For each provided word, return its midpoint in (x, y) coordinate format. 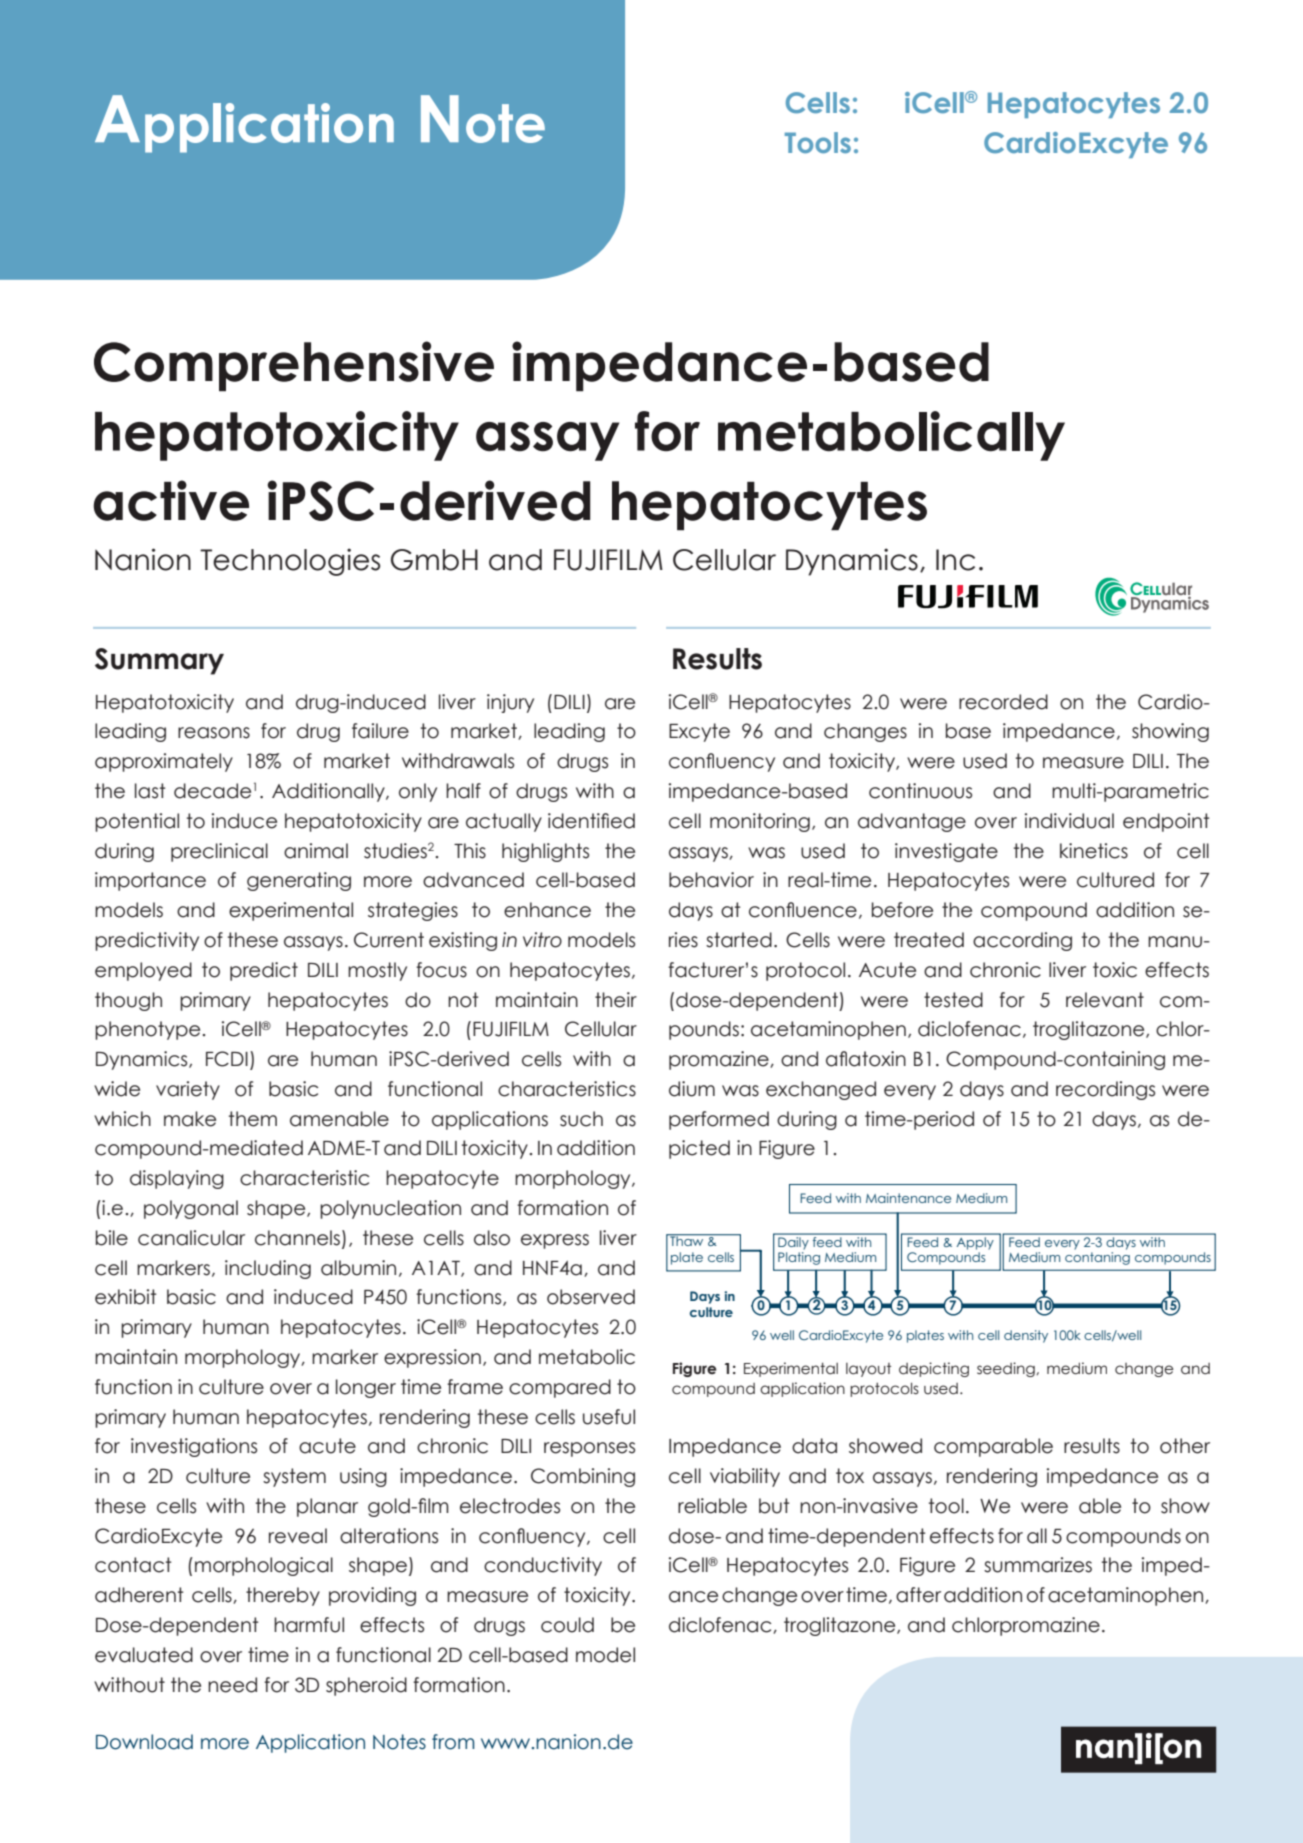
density (1026, 1336)
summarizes (1038, 1565)
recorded (1003, 702)
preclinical (219, 852)
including (268, 1269)
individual (1069, 821)
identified (591, 821)
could (567, 1625)
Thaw (687, 1240)
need (232, 1685)
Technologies (290, 562)
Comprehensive (294, 366)
